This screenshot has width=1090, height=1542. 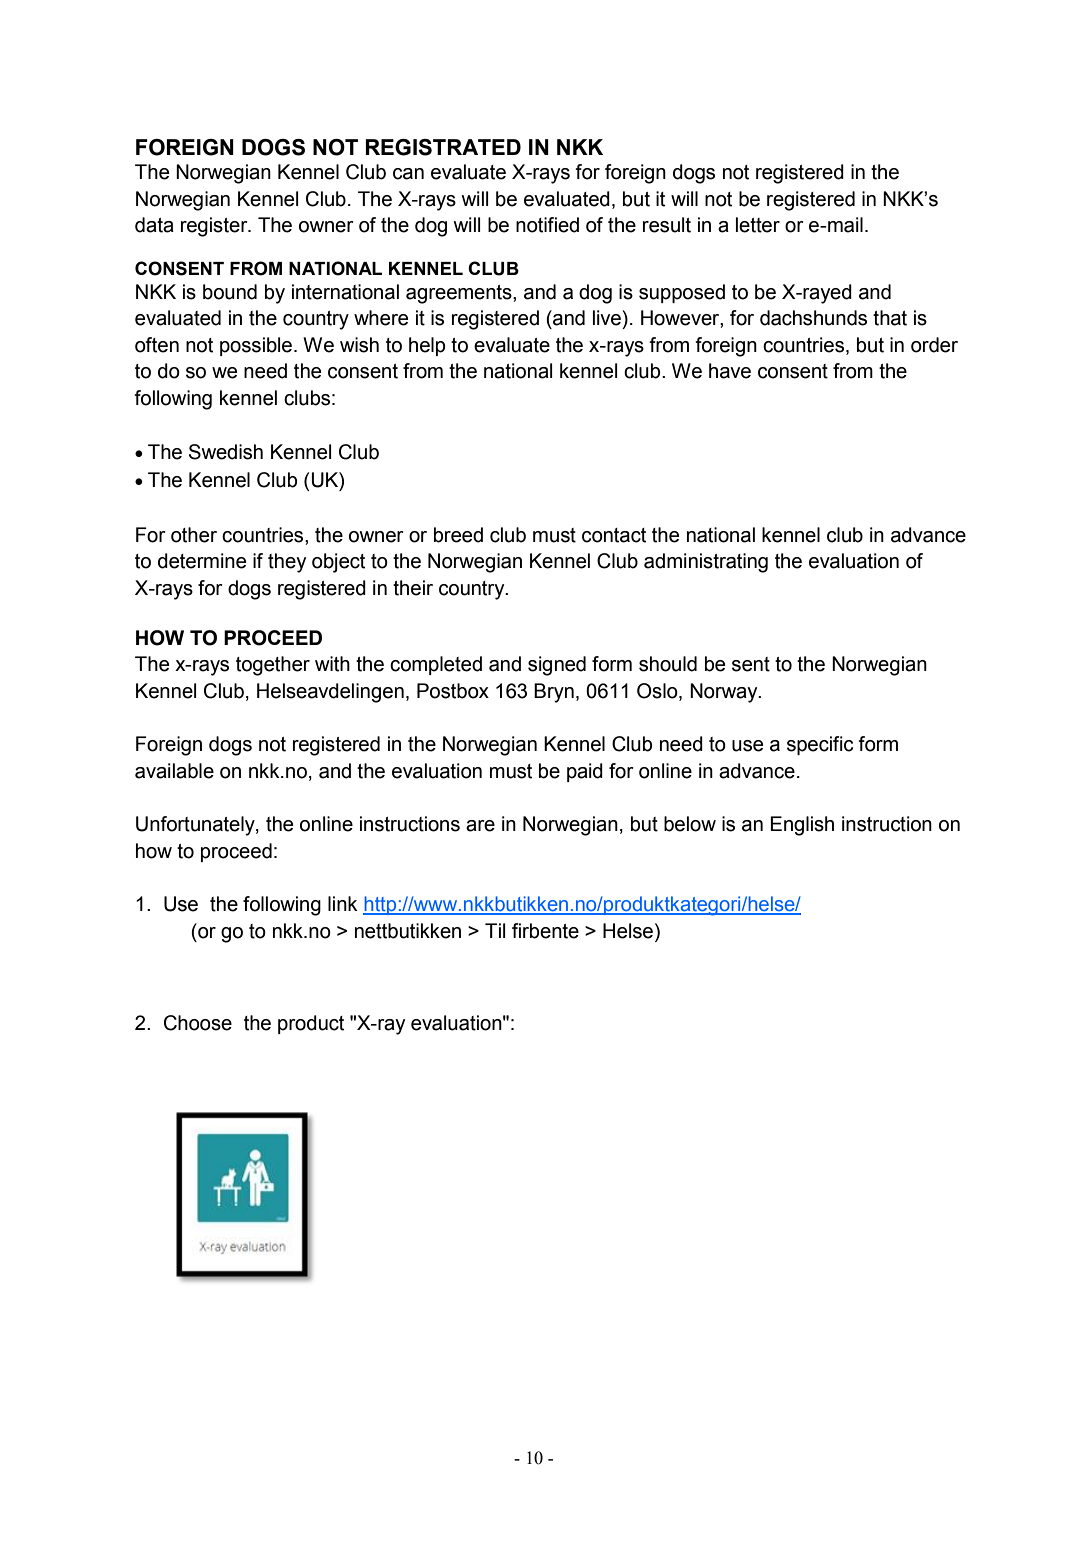 What do you see at coordinates (802, 826) in the screenshot?
I see `English` at bounding box center [802, 826].
